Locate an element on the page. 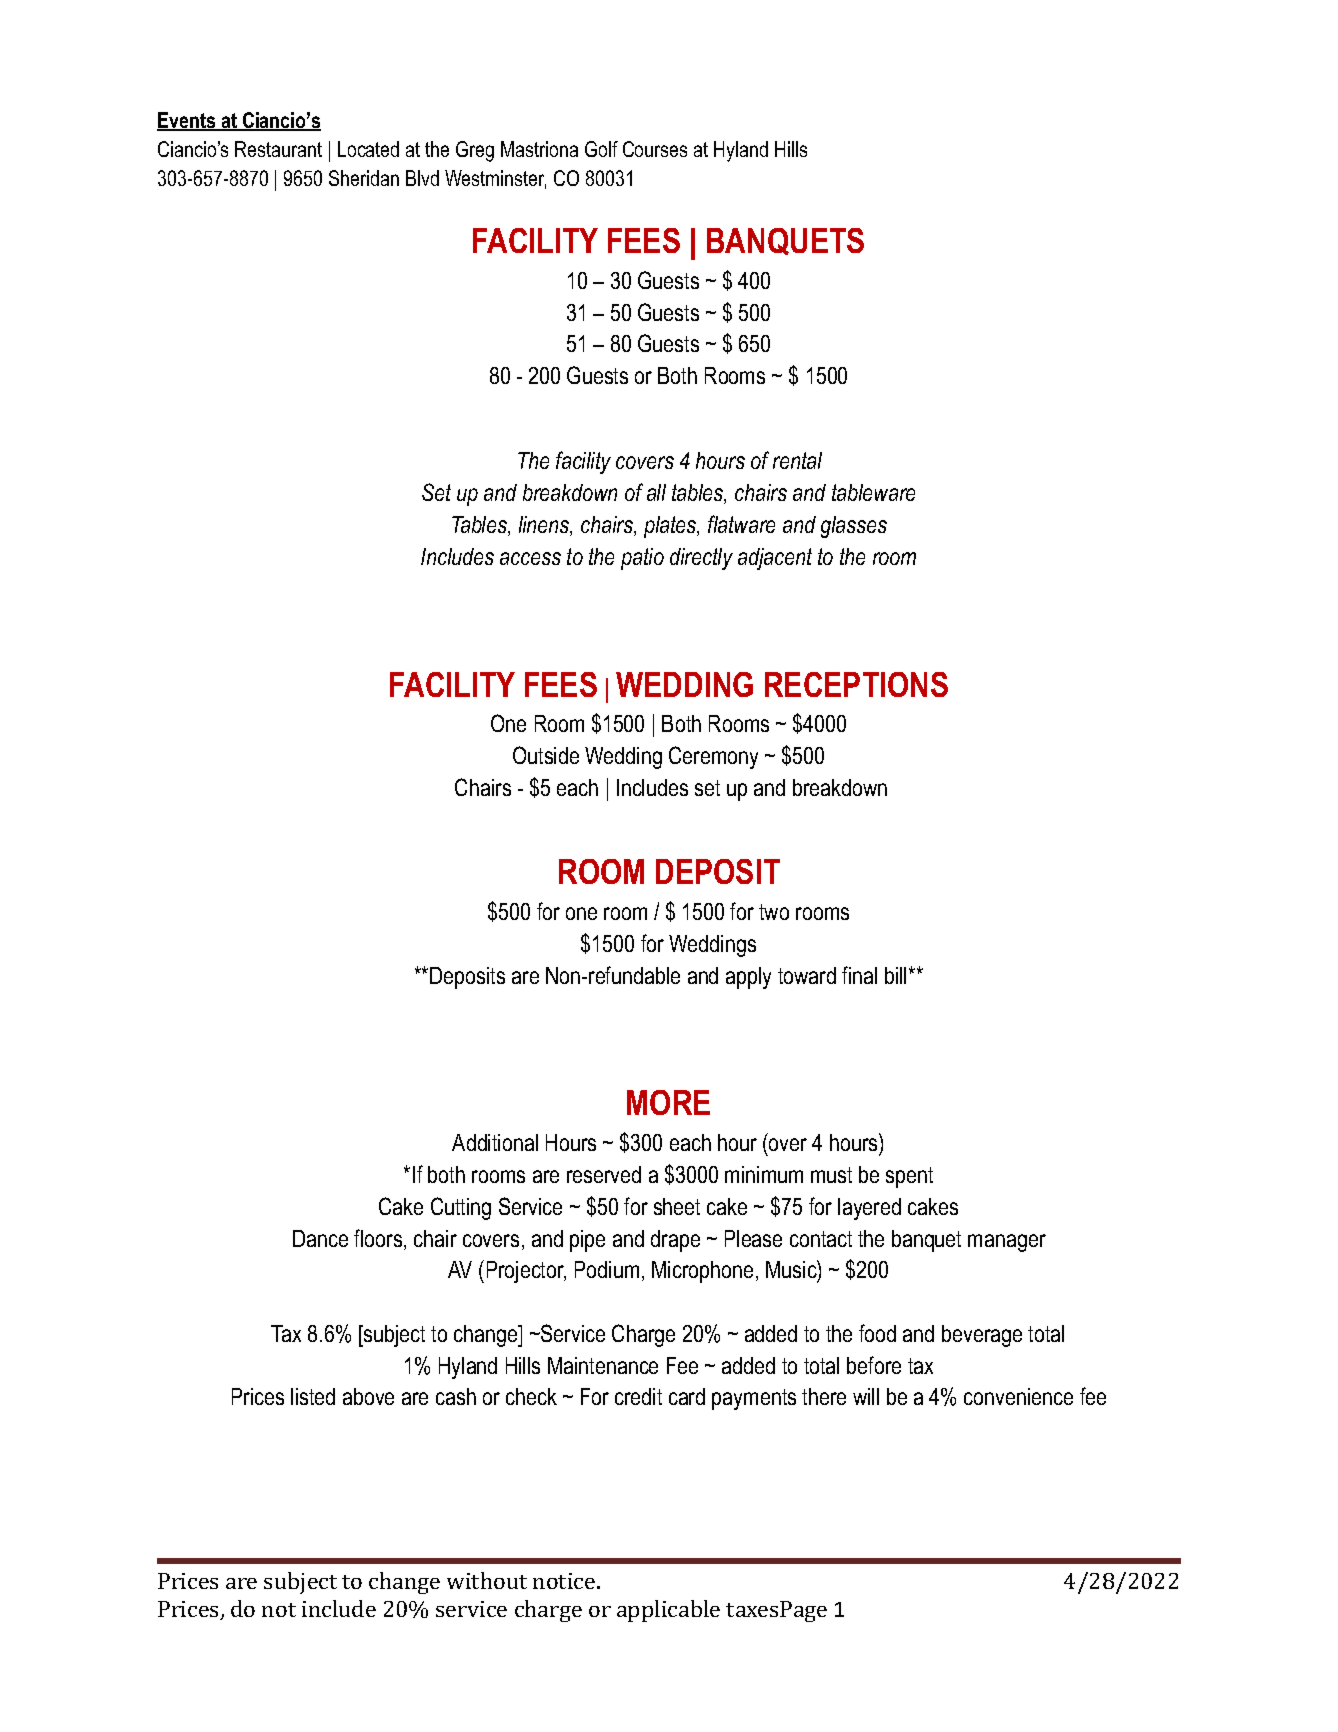 This page has height=1732, width=1338. Courses is located at coordinates (655, 149).
